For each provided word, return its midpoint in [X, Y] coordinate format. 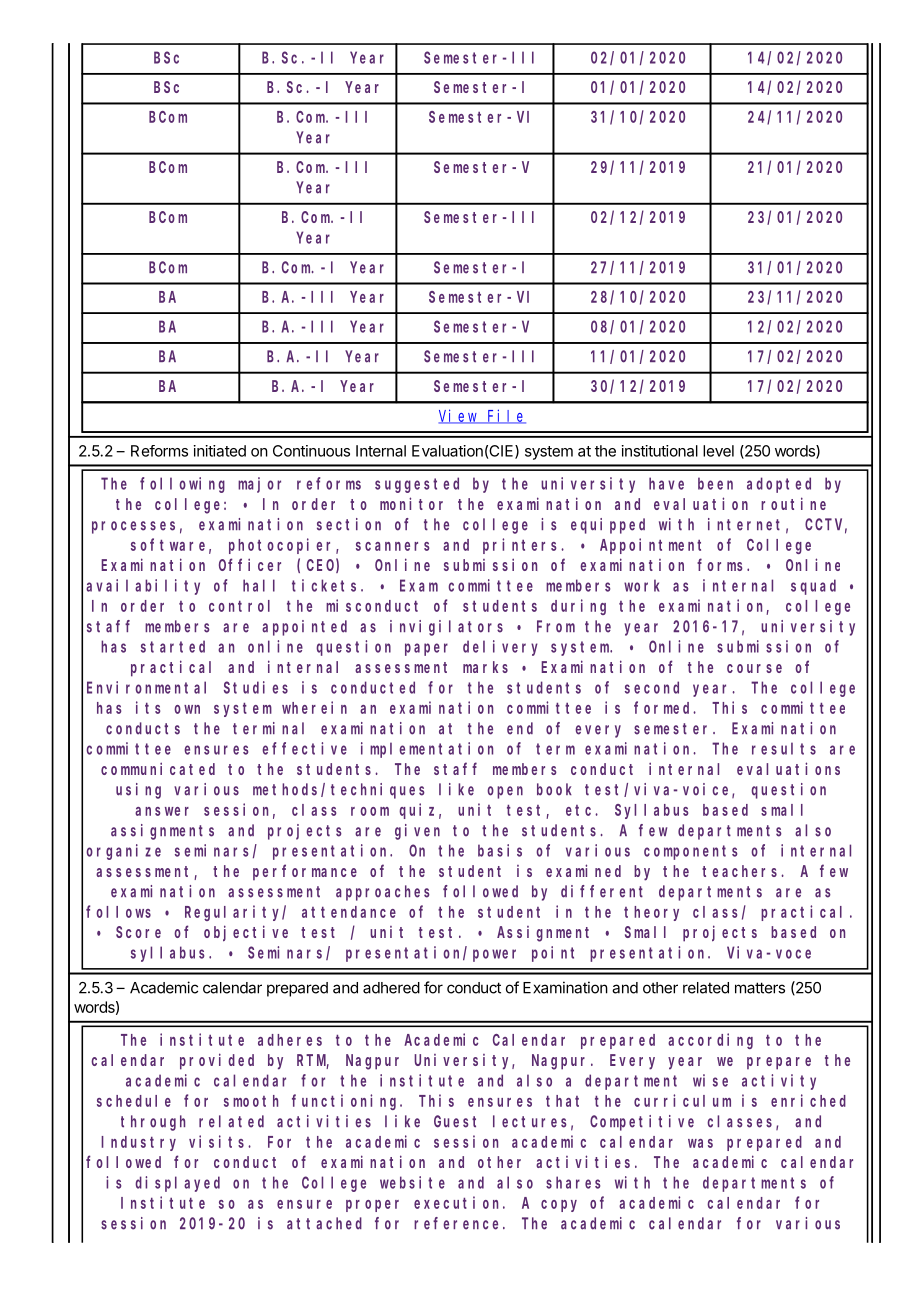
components [691, 852]
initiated [220, 451]
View [459, 416]
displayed [177, 1184]
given [417, 832]
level [718, 451]
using [138, 791]
